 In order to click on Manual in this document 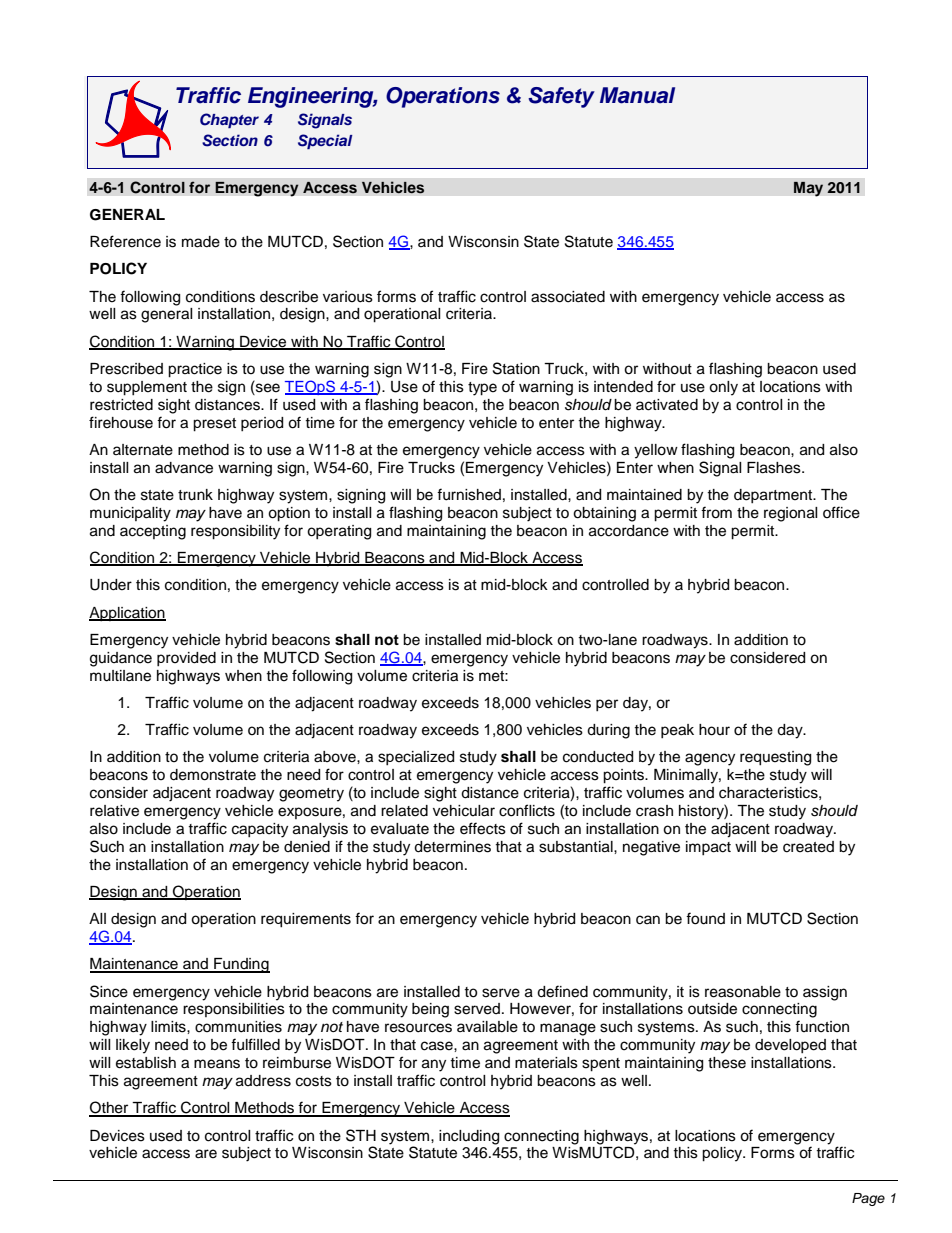, I will do `click(637, 95)`.
